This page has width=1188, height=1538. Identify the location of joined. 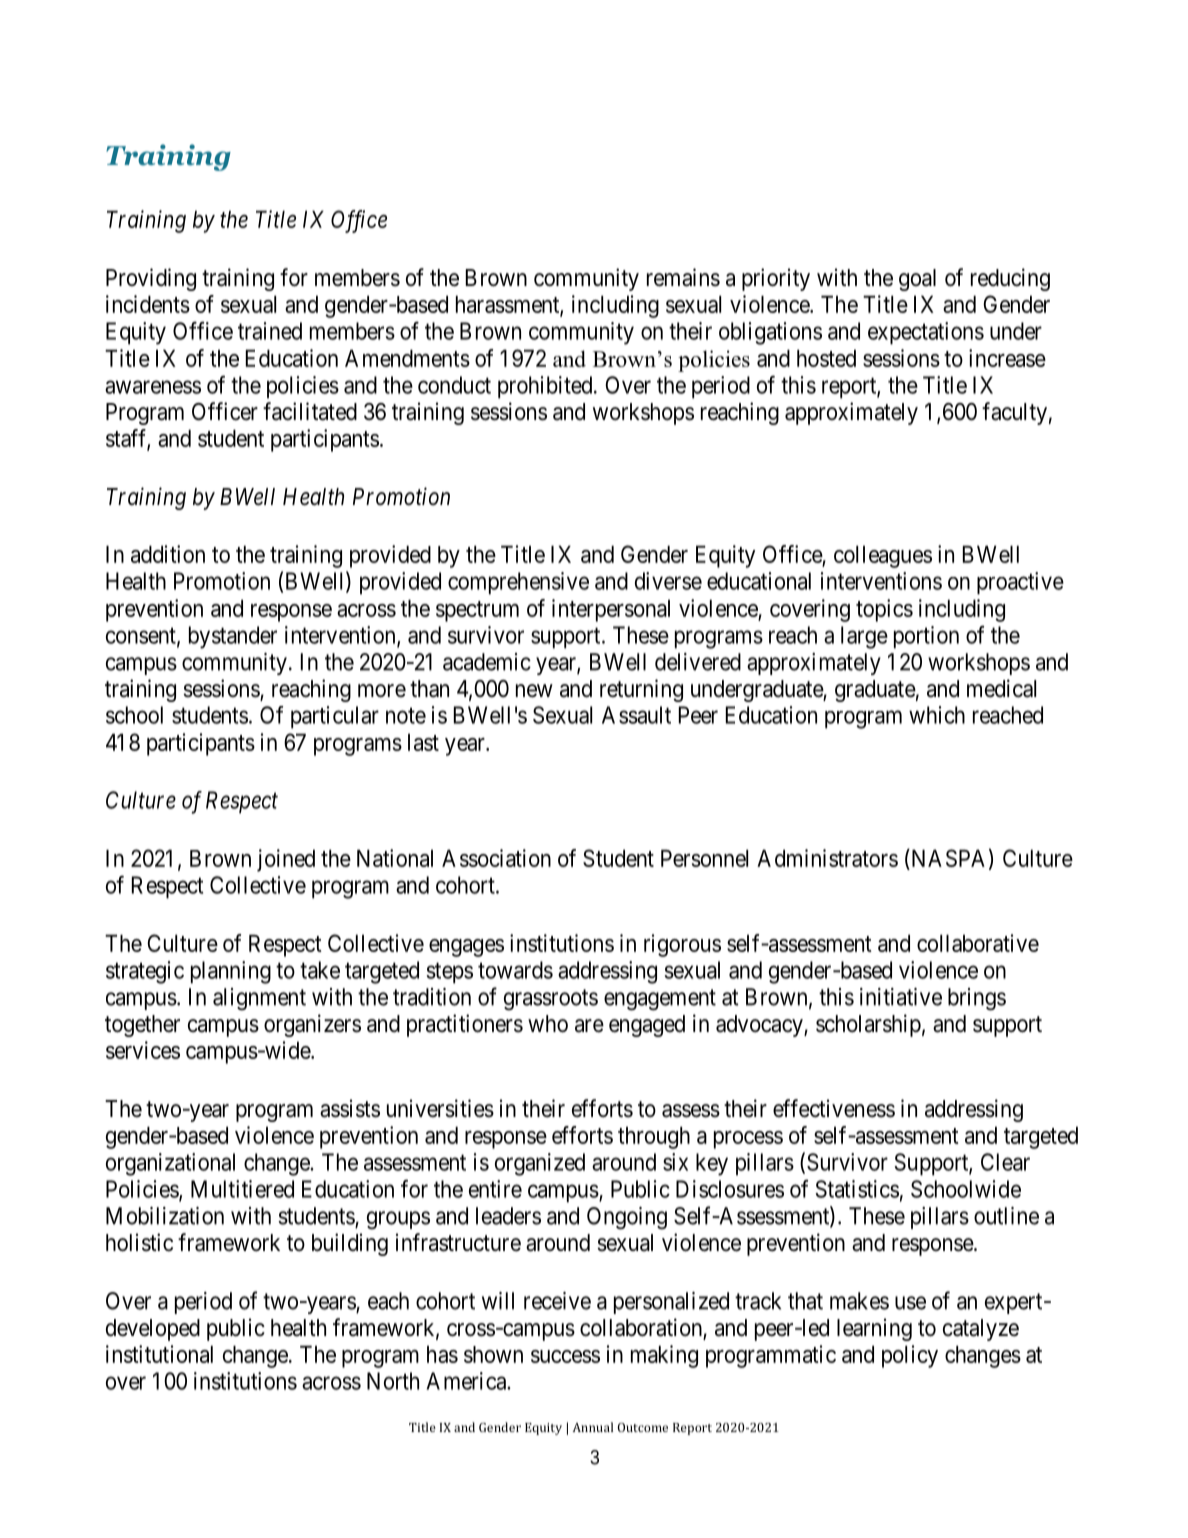
(286, 860).
